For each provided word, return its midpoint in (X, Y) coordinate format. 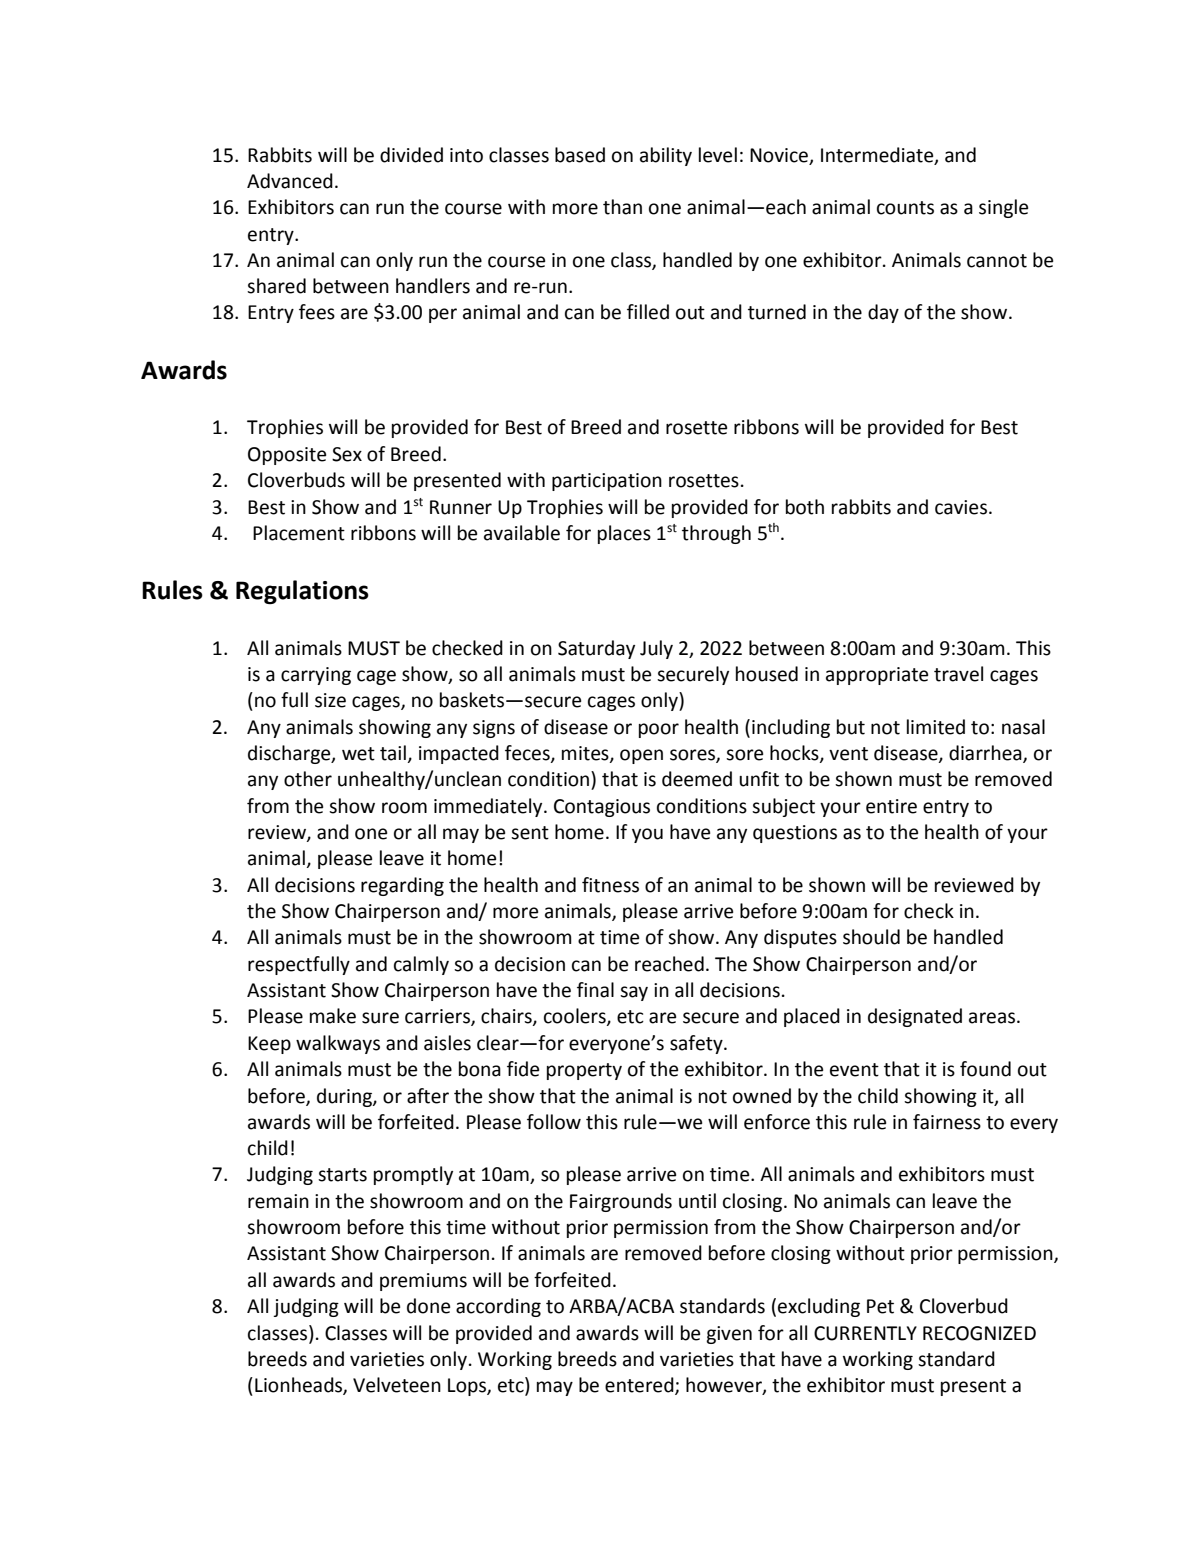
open (641, 756)
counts (905, 208)
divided (411, 155)
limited (936, 727)
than (622, 207)
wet (358, 754)
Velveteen (397, 1385)
